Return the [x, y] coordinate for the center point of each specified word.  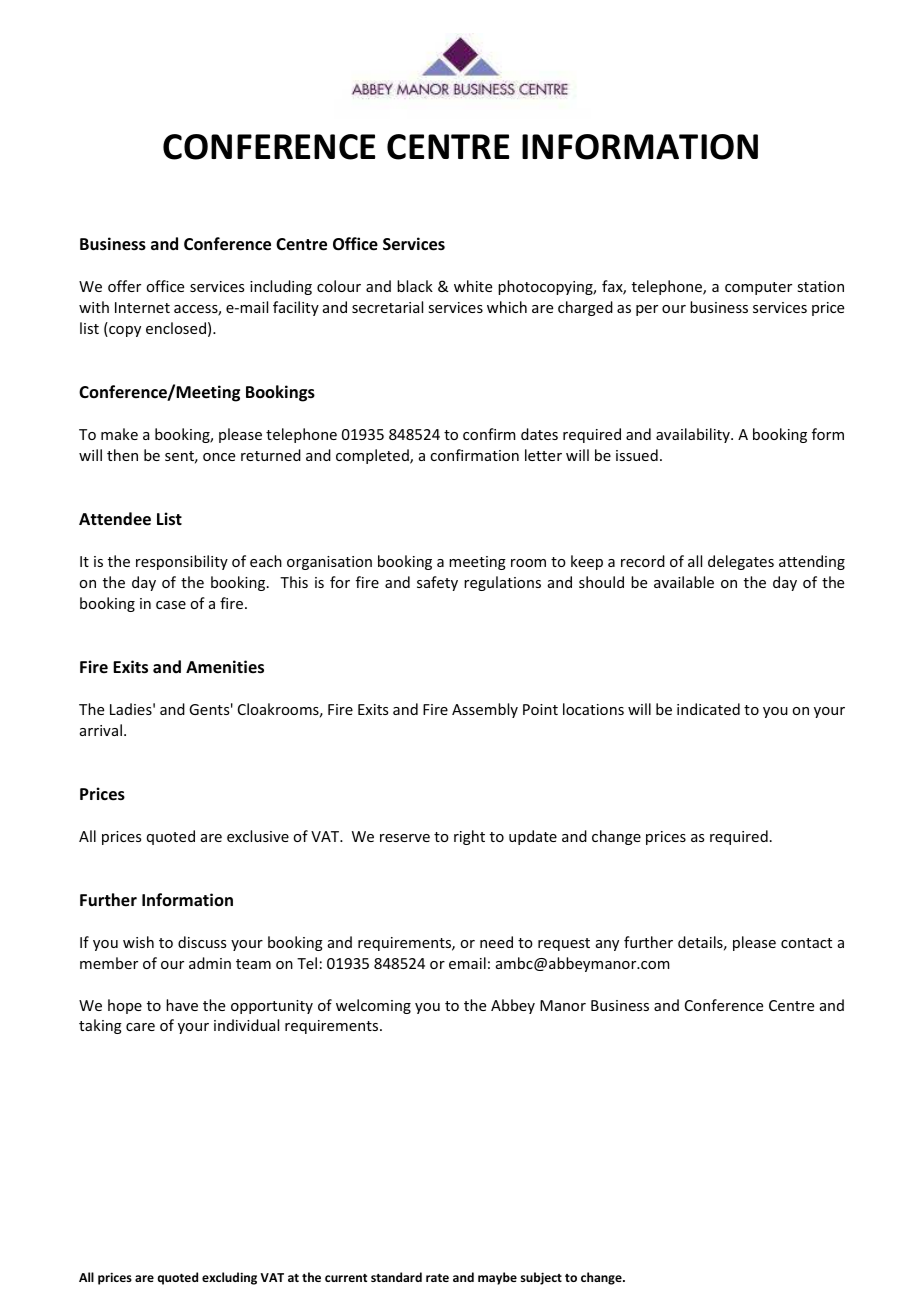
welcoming [373, 1006]
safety [437, 583]
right [469, 837]
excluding [229, 1278]
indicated [708, 709]
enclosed [176, 328]
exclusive [258, 836]
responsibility [182, 562]
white [473, 286]
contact [806, 943]
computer [758, 288]
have [182, 1005]
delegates [741, 562]
